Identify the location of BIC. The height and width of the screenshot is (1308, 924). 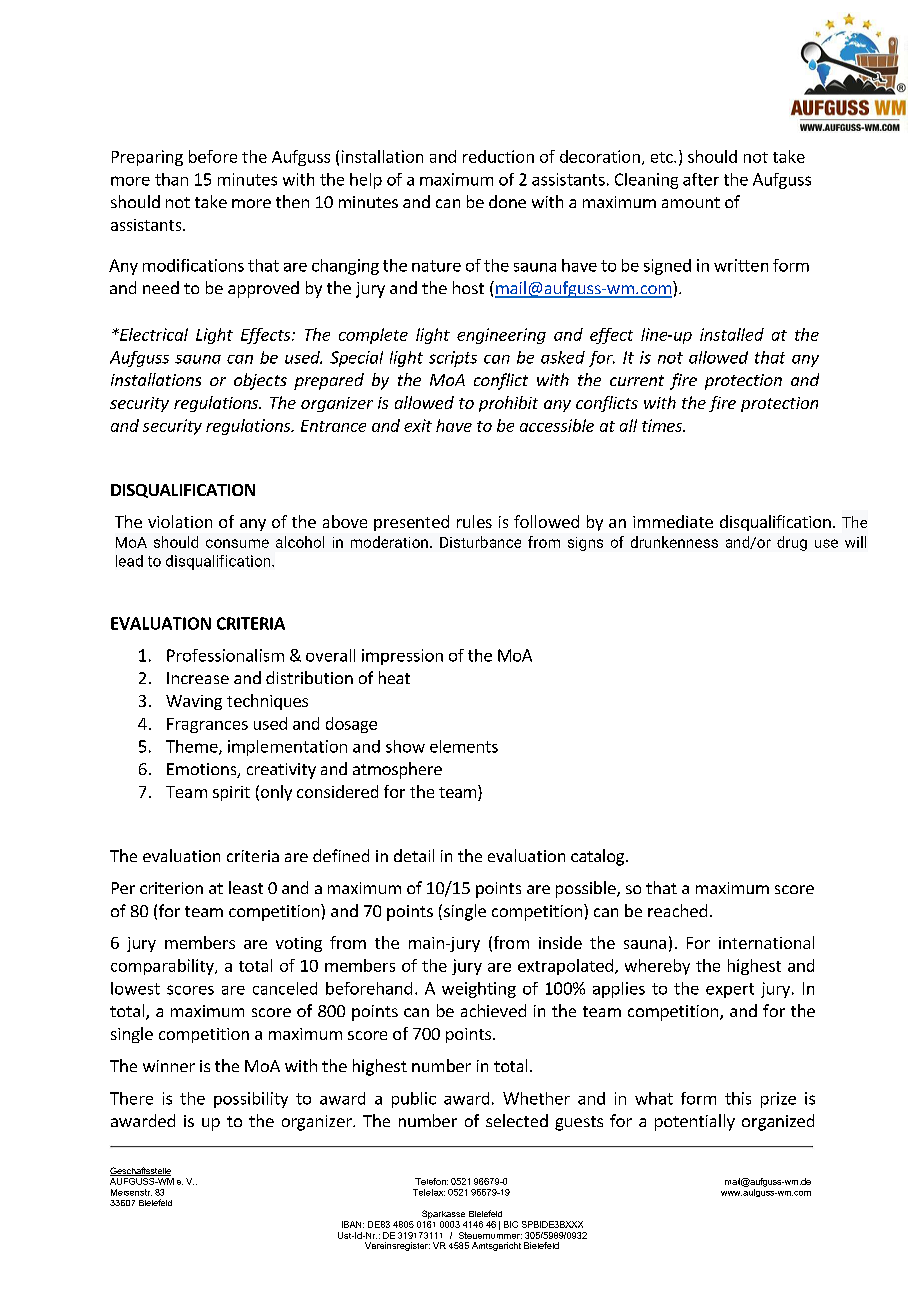
(511, 1224).
